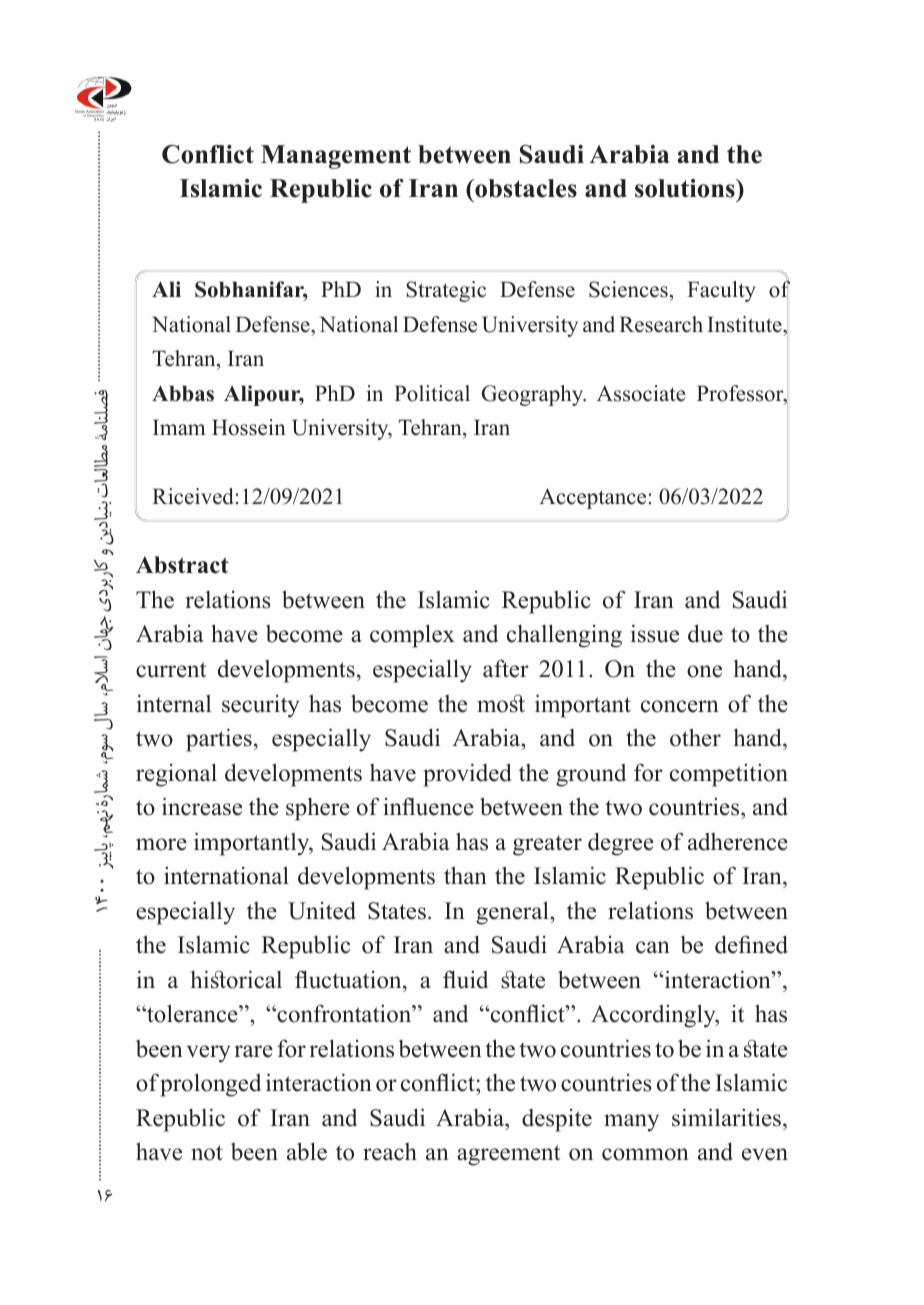 Image resolution: width=924 pixels, height=1305 pixels. I want to click on Associate, so click(641, 393).
